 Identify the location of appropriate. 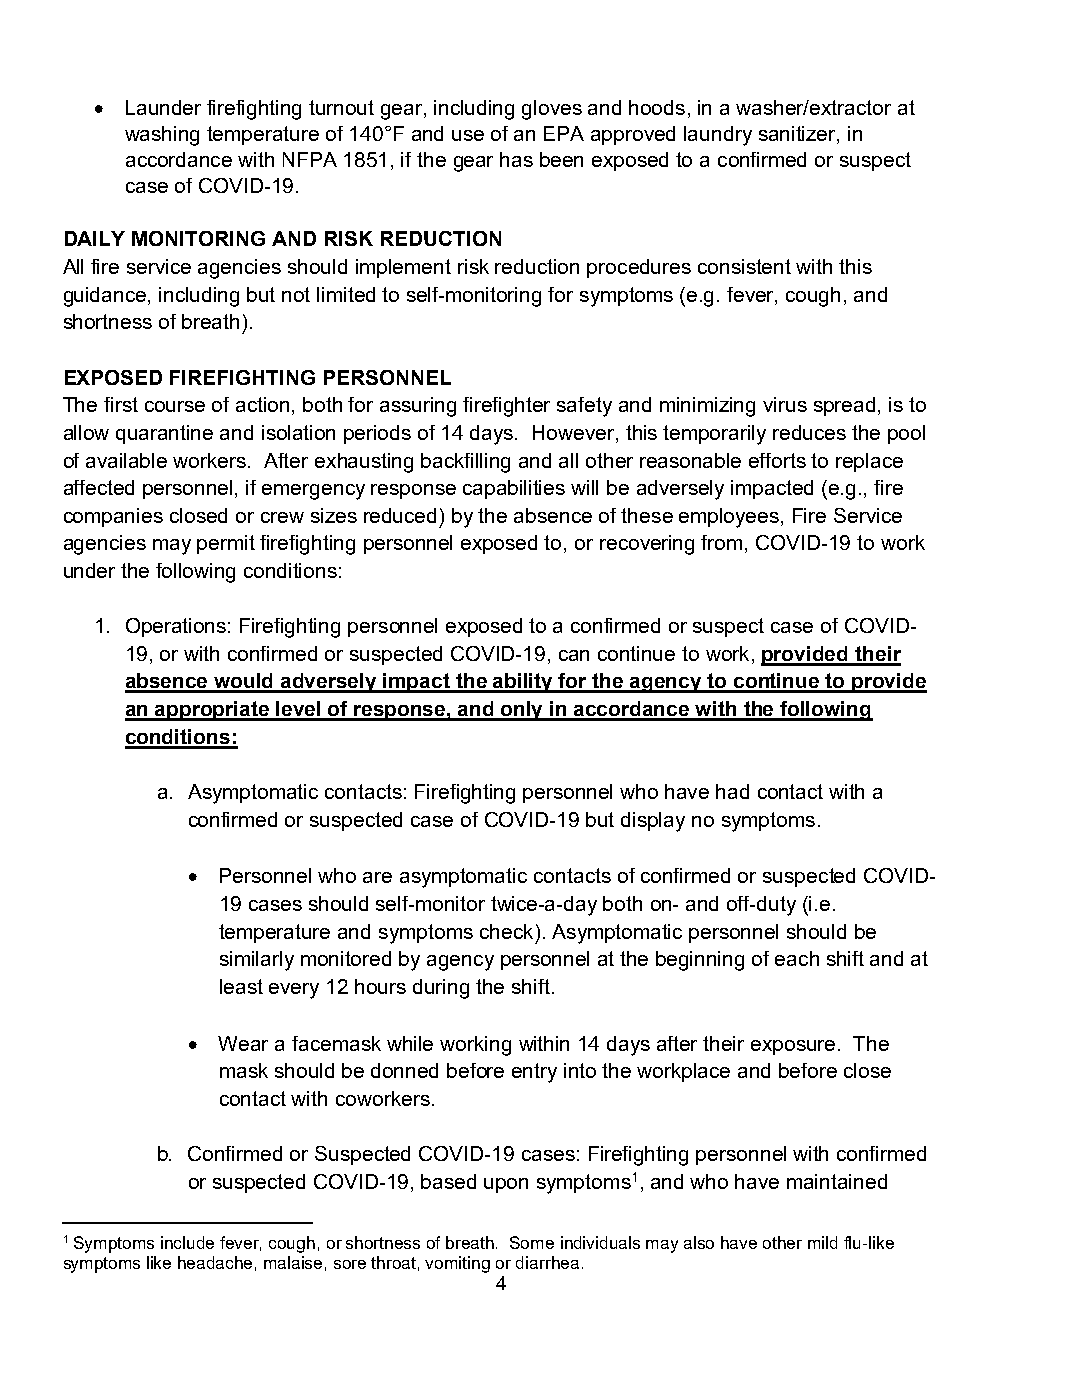
(213, 711).
